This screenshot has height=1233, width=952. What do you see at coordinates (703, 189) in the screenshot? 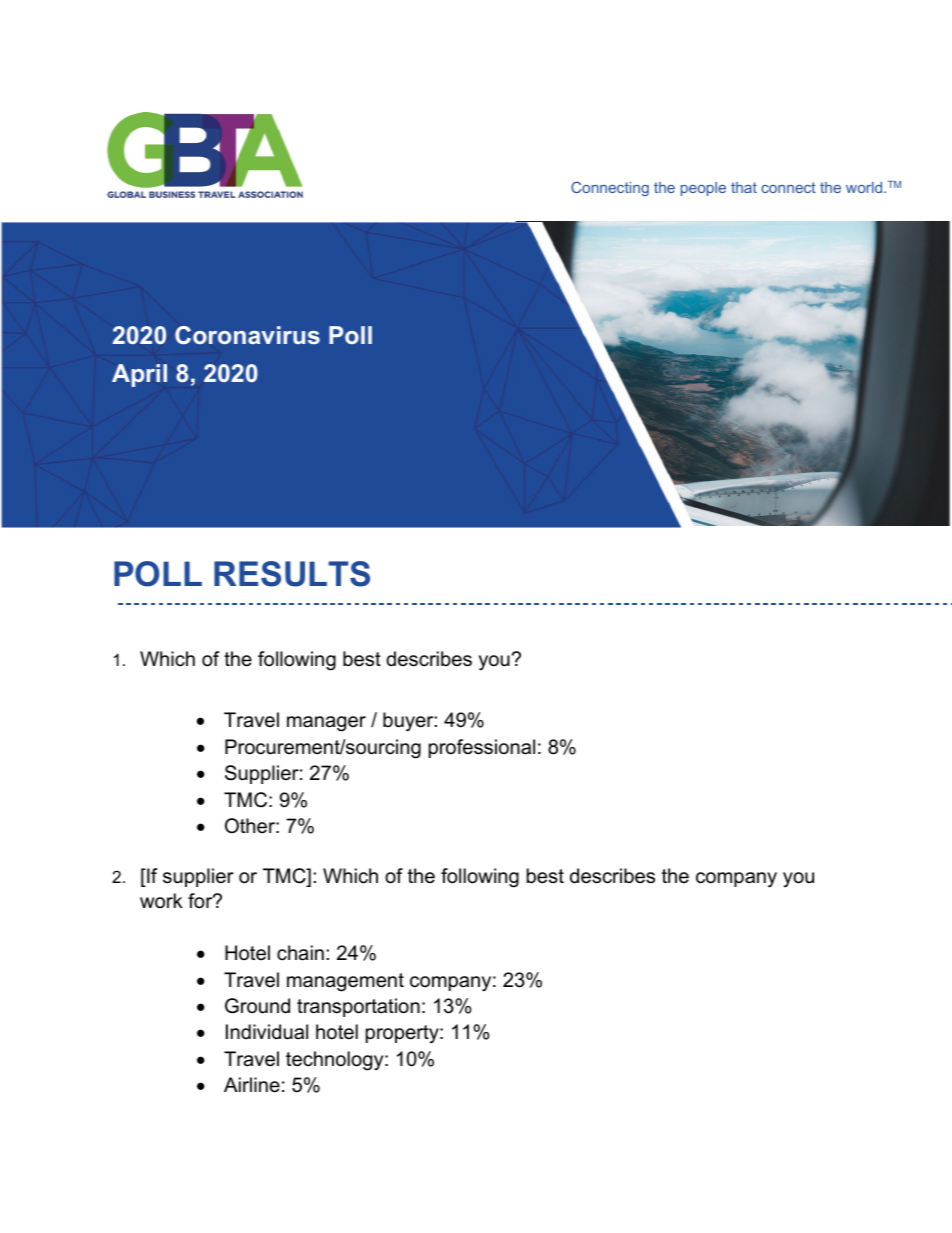
I see `people` at bounding box center [703, 189].
